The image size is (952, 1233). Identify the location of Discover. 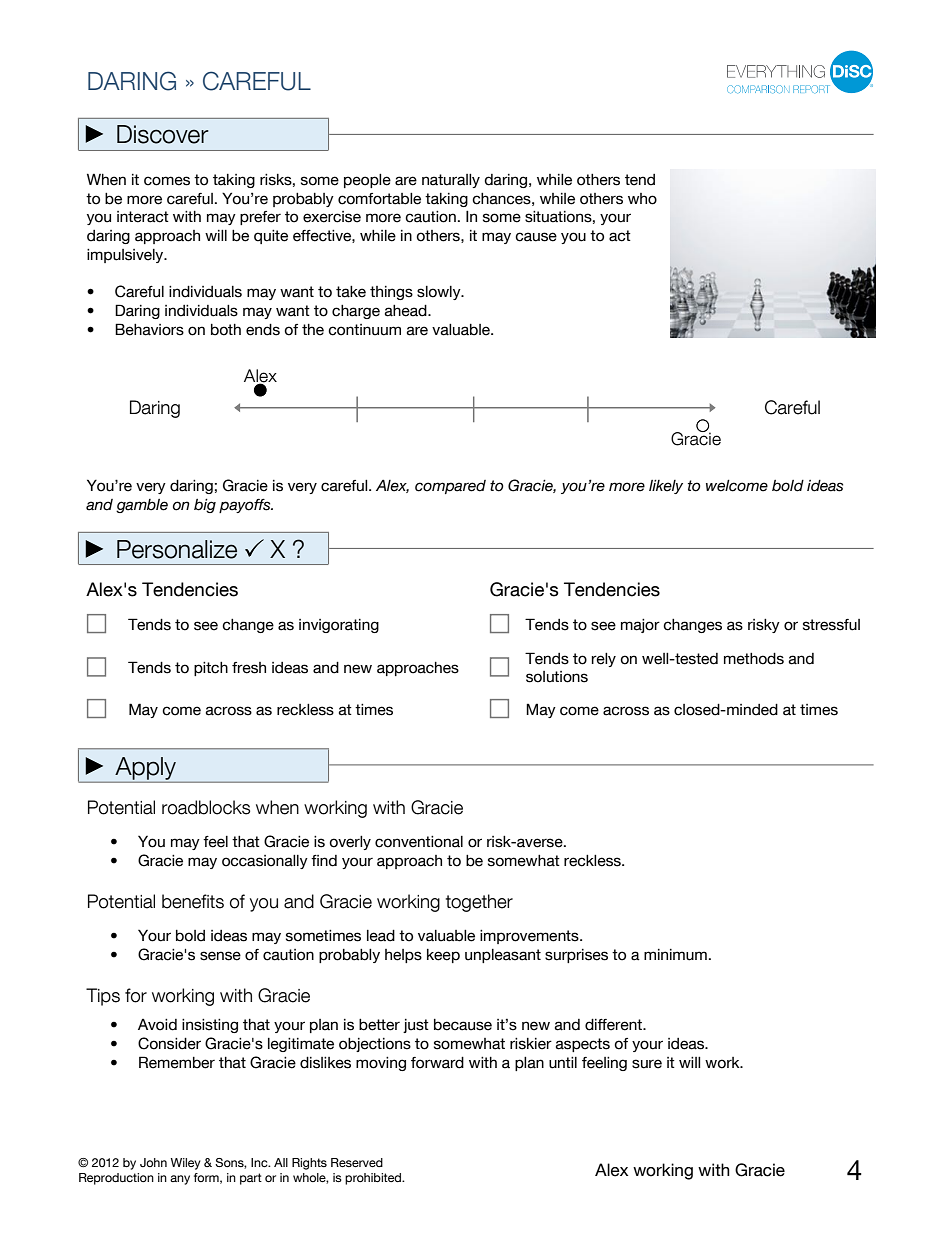
(163, 134).
